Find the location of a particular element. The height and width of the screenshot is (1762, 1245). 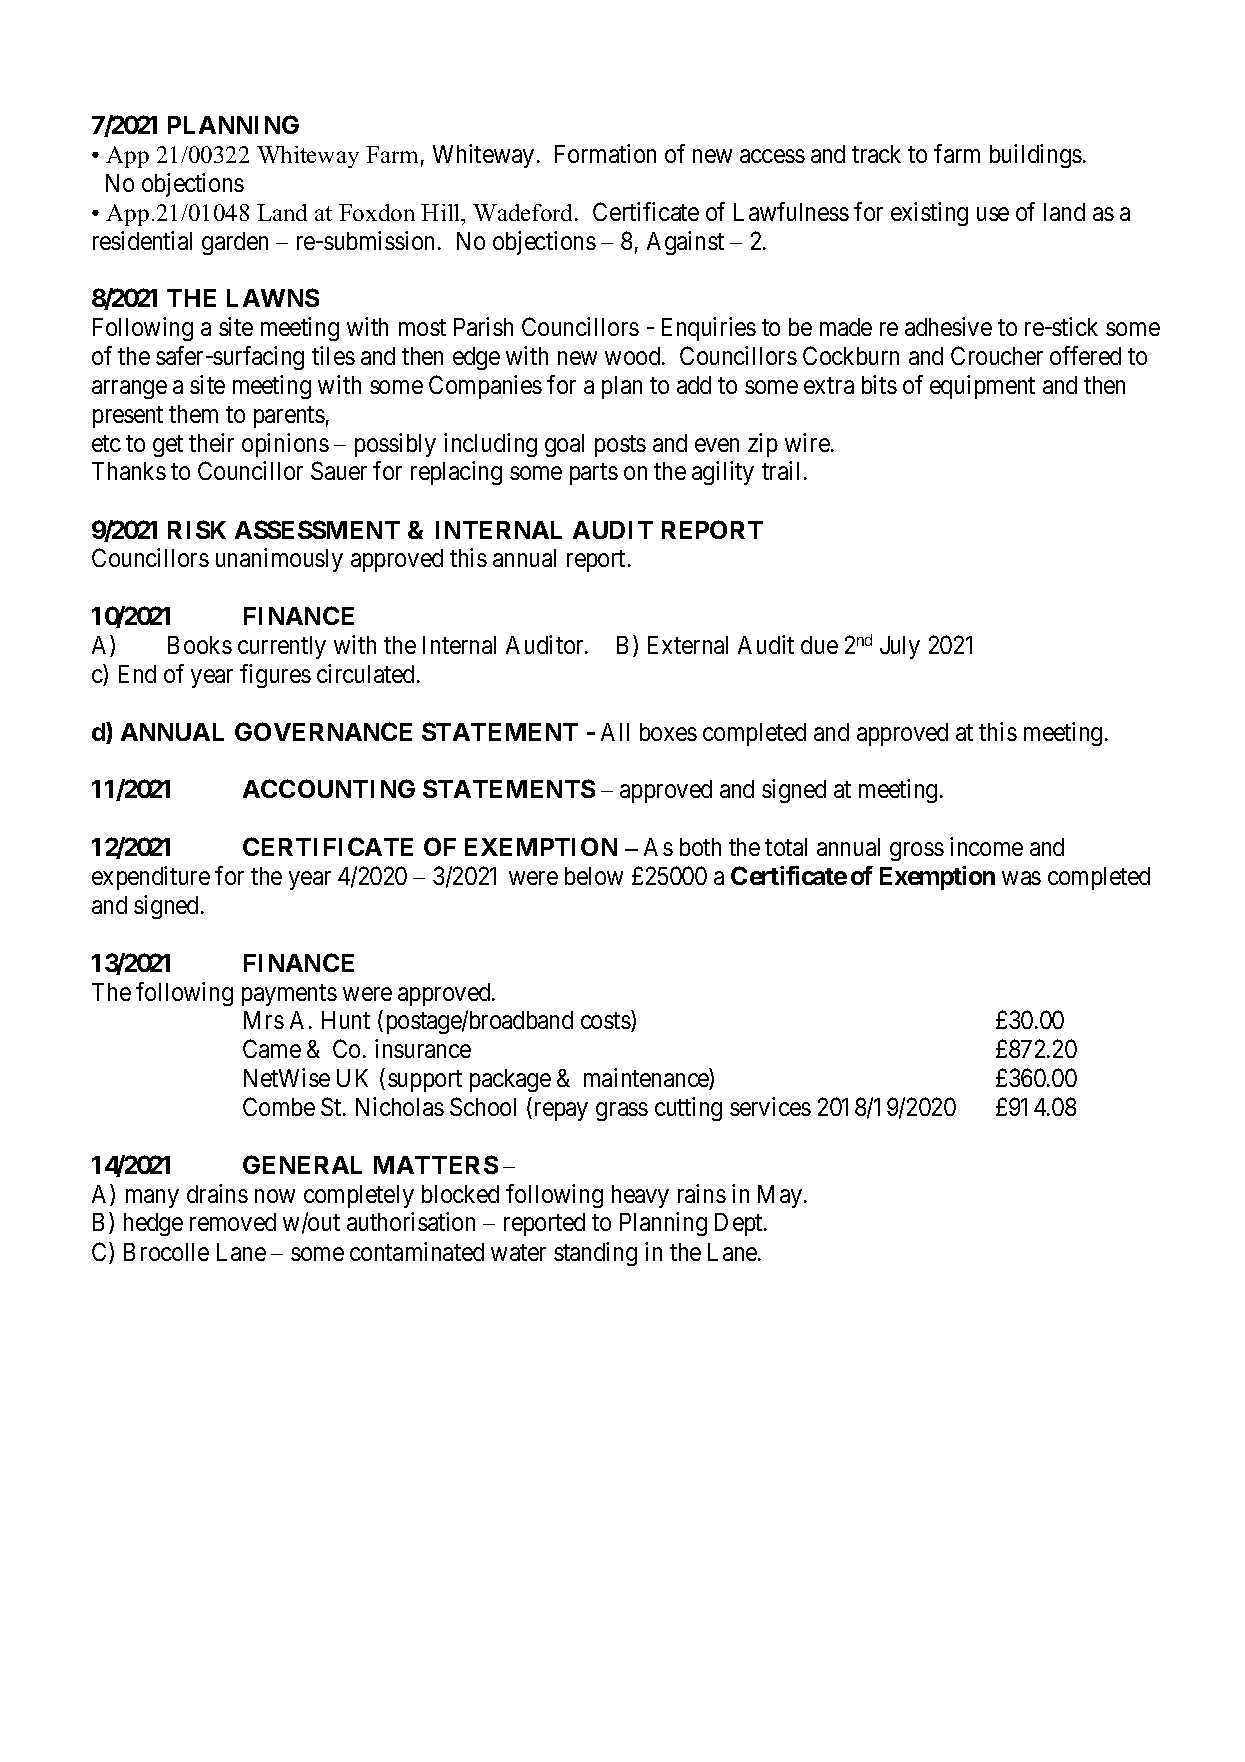

RISK is located at coordinates (197, 529).
